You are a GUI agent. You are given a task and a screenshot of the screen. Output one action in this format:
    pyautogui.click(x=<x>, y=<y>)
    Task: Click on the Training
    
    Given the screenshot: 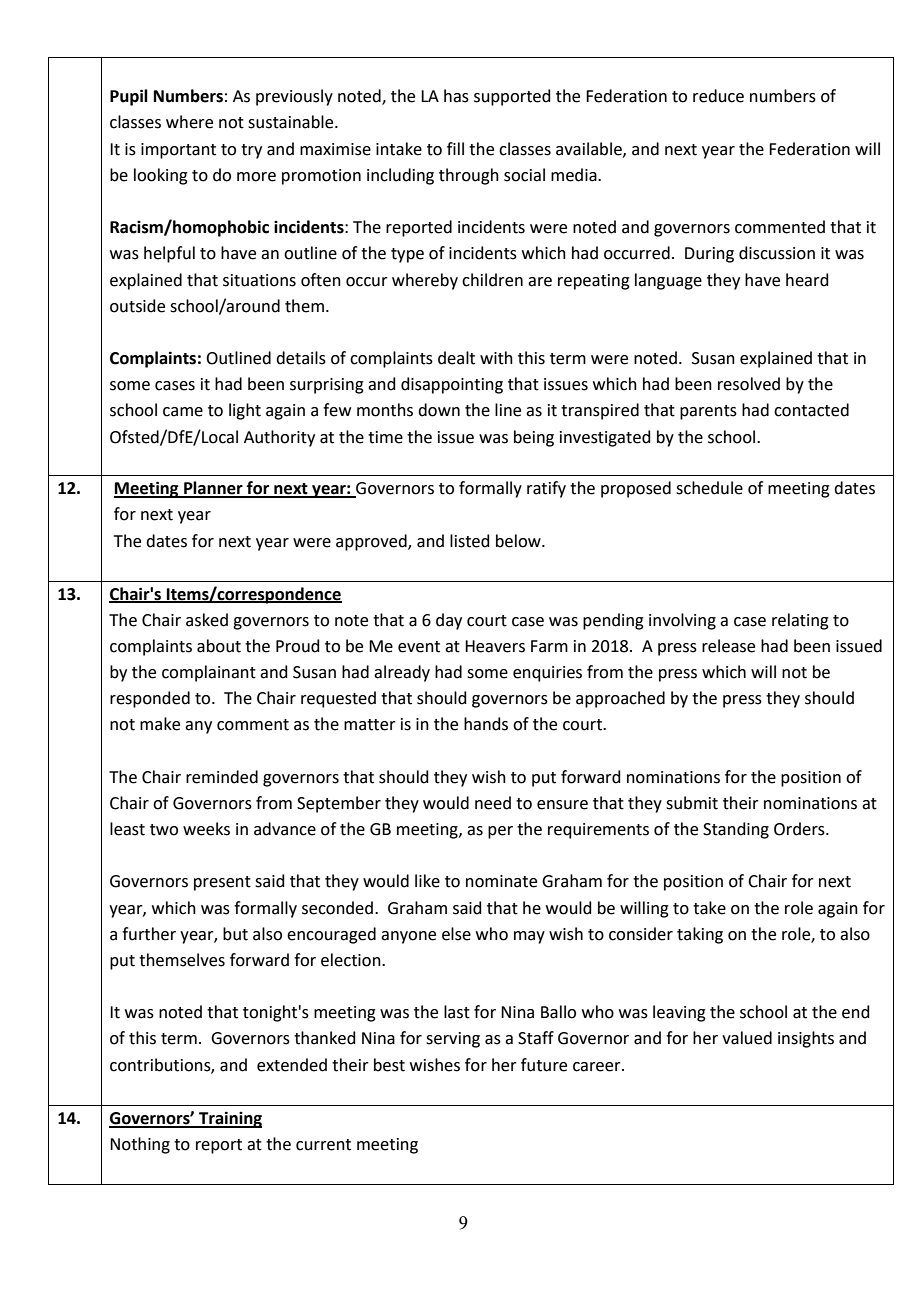 What is the action you would take?
    pyautogui.click(x=229, y=1119)
